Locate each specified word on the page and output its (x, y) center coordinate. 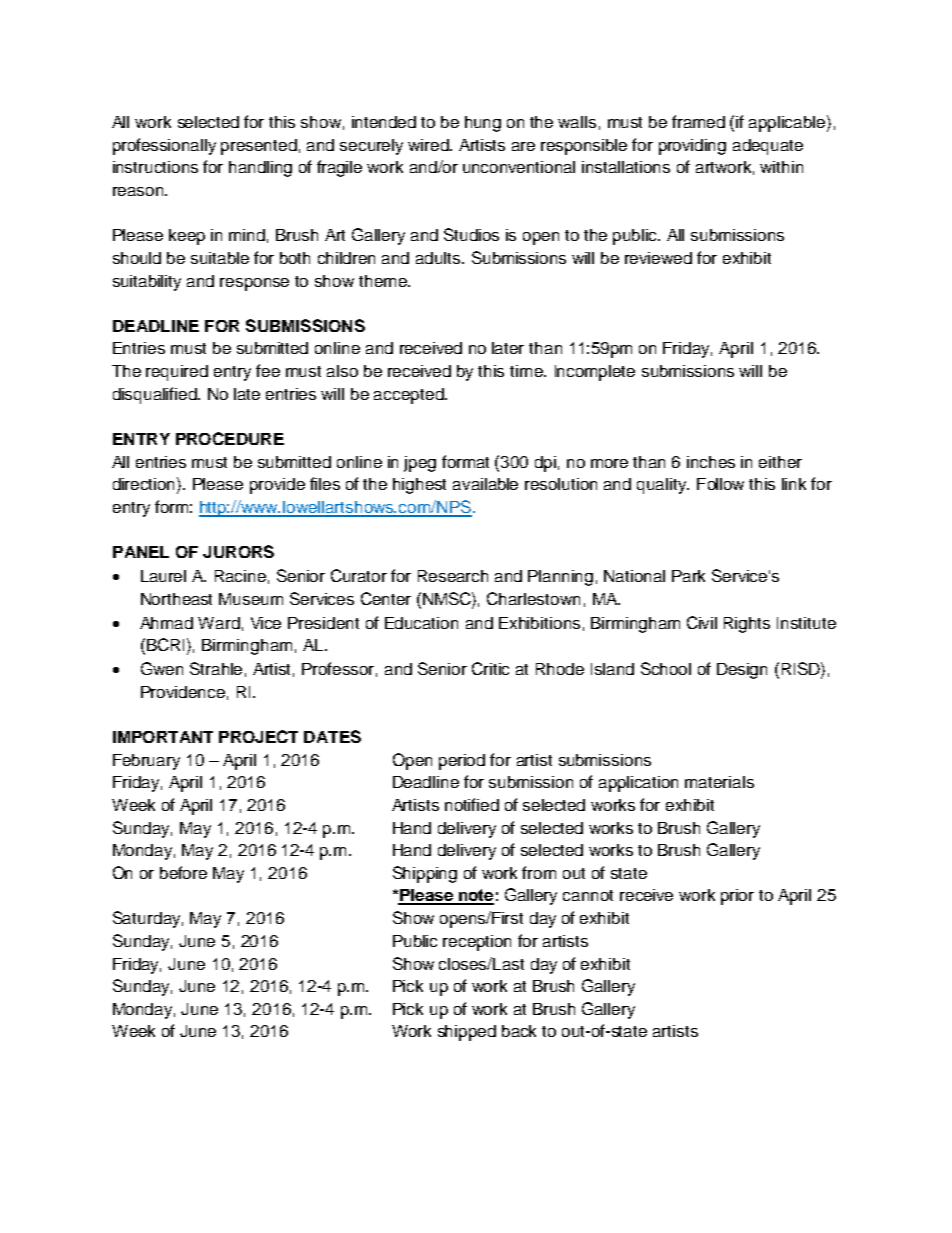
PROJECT (258, 736)
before (183, 872)
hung (483, 124)
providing (692, 147)
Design (742, 671)
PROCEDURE (230, 438)
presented (259, 147)
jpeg (420, 464)
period (462, 762)
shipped (467, 1033)
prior (737, 897)
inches (711, 462)
